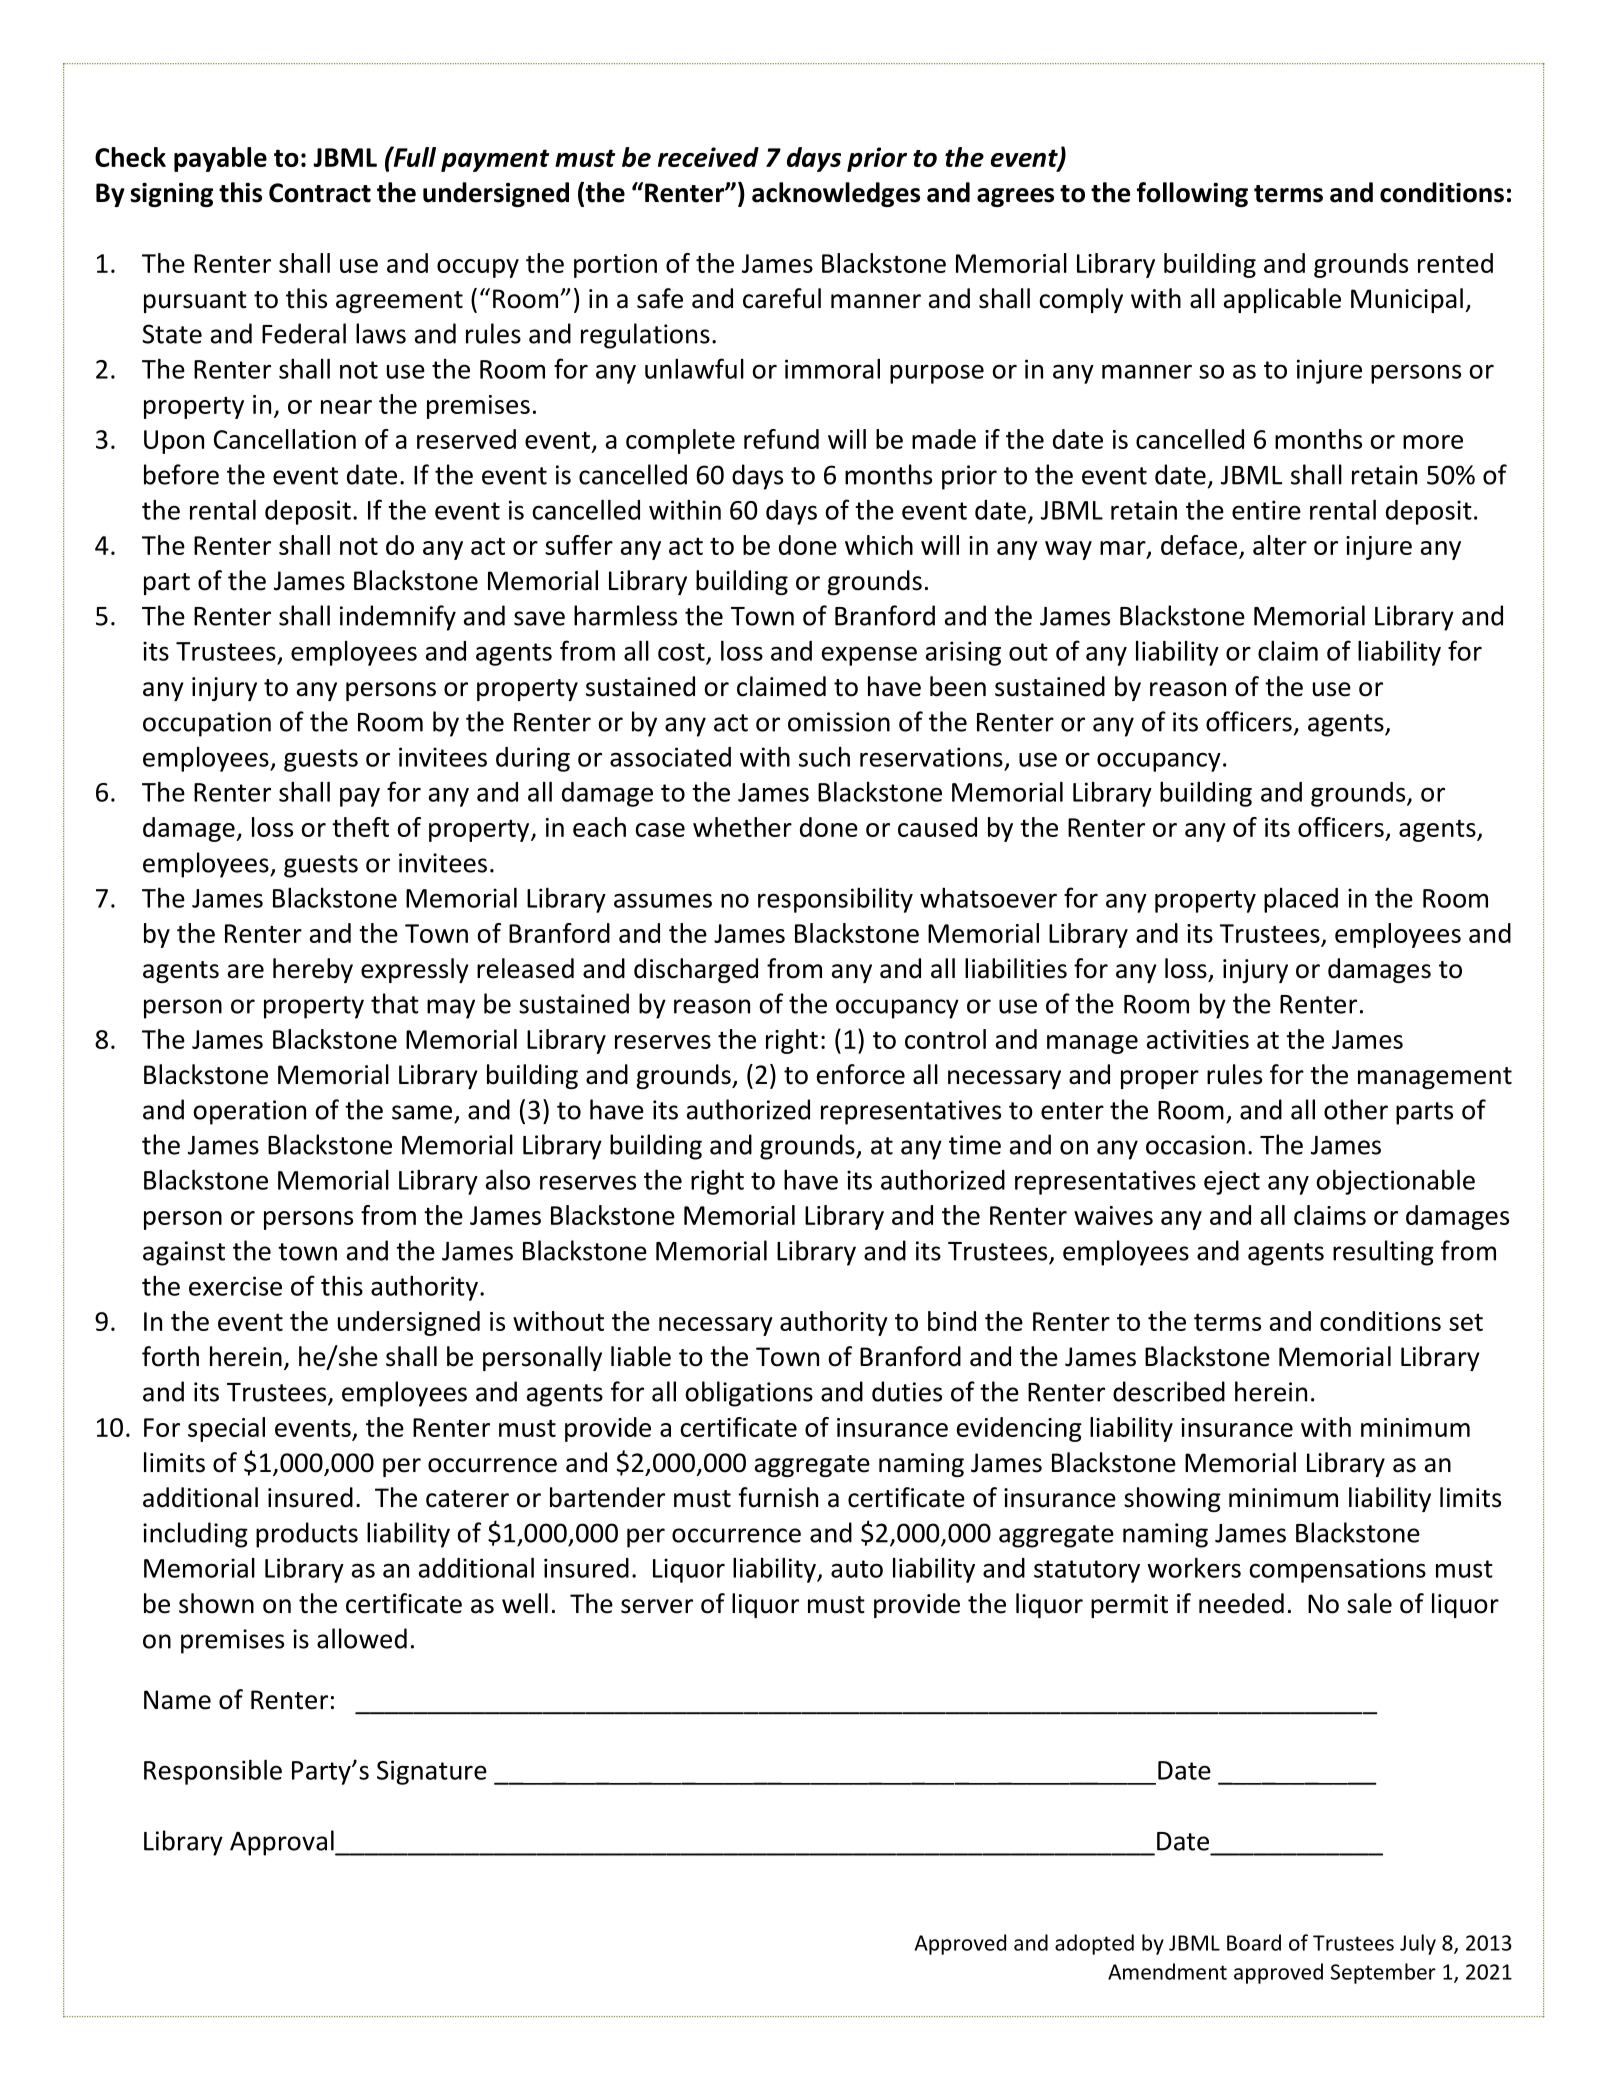 The height and width of the screenshot is (2080, 1607). I want to click on enforce, so click(861, 1074).
